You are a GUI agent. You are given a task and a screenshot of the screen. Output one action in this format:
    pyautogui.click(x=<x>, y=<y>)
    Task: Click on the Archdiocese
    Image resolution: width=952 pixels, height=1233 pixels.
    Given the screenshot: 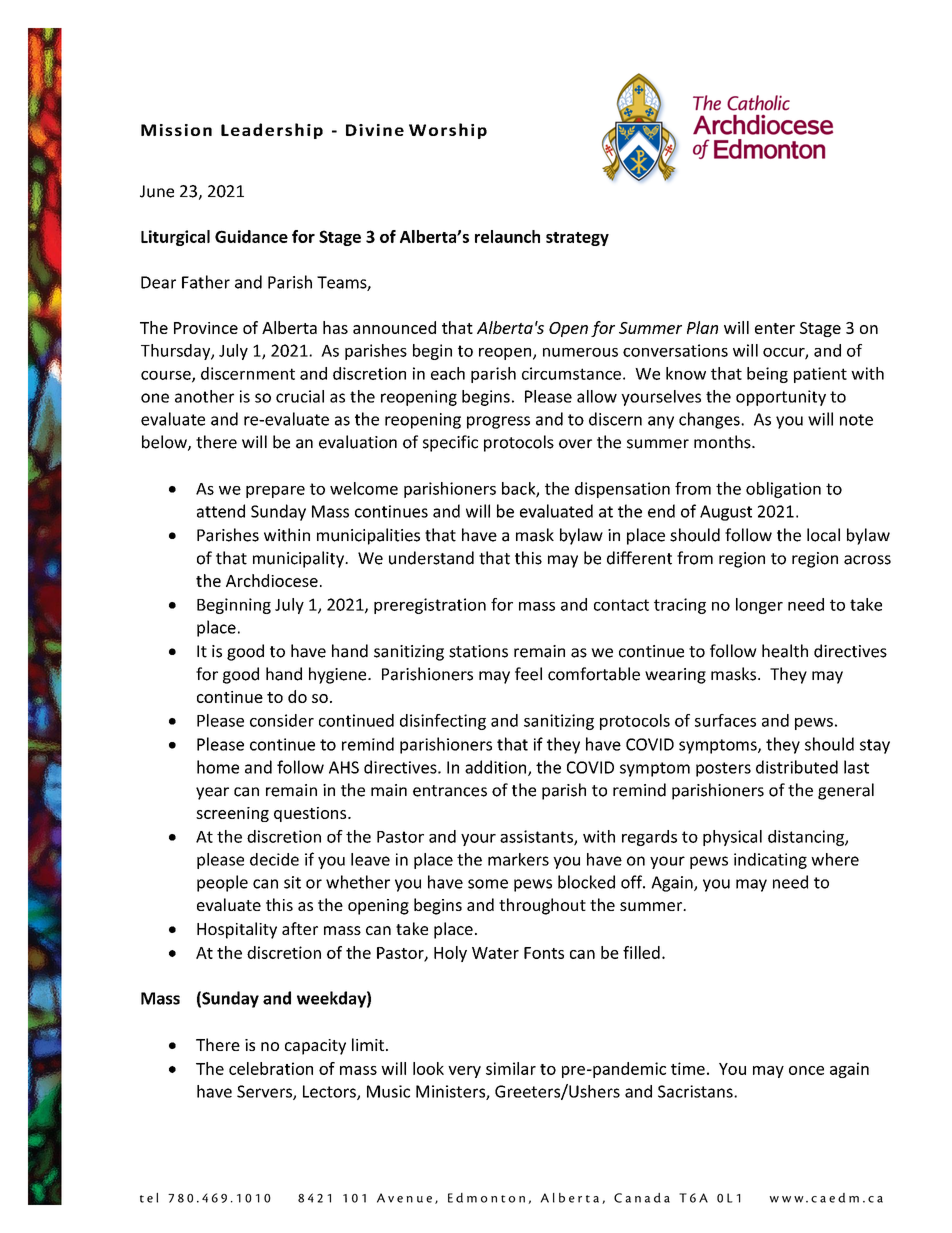 What is the action you would take?
    pyautogui.click(x=272, y=580)
